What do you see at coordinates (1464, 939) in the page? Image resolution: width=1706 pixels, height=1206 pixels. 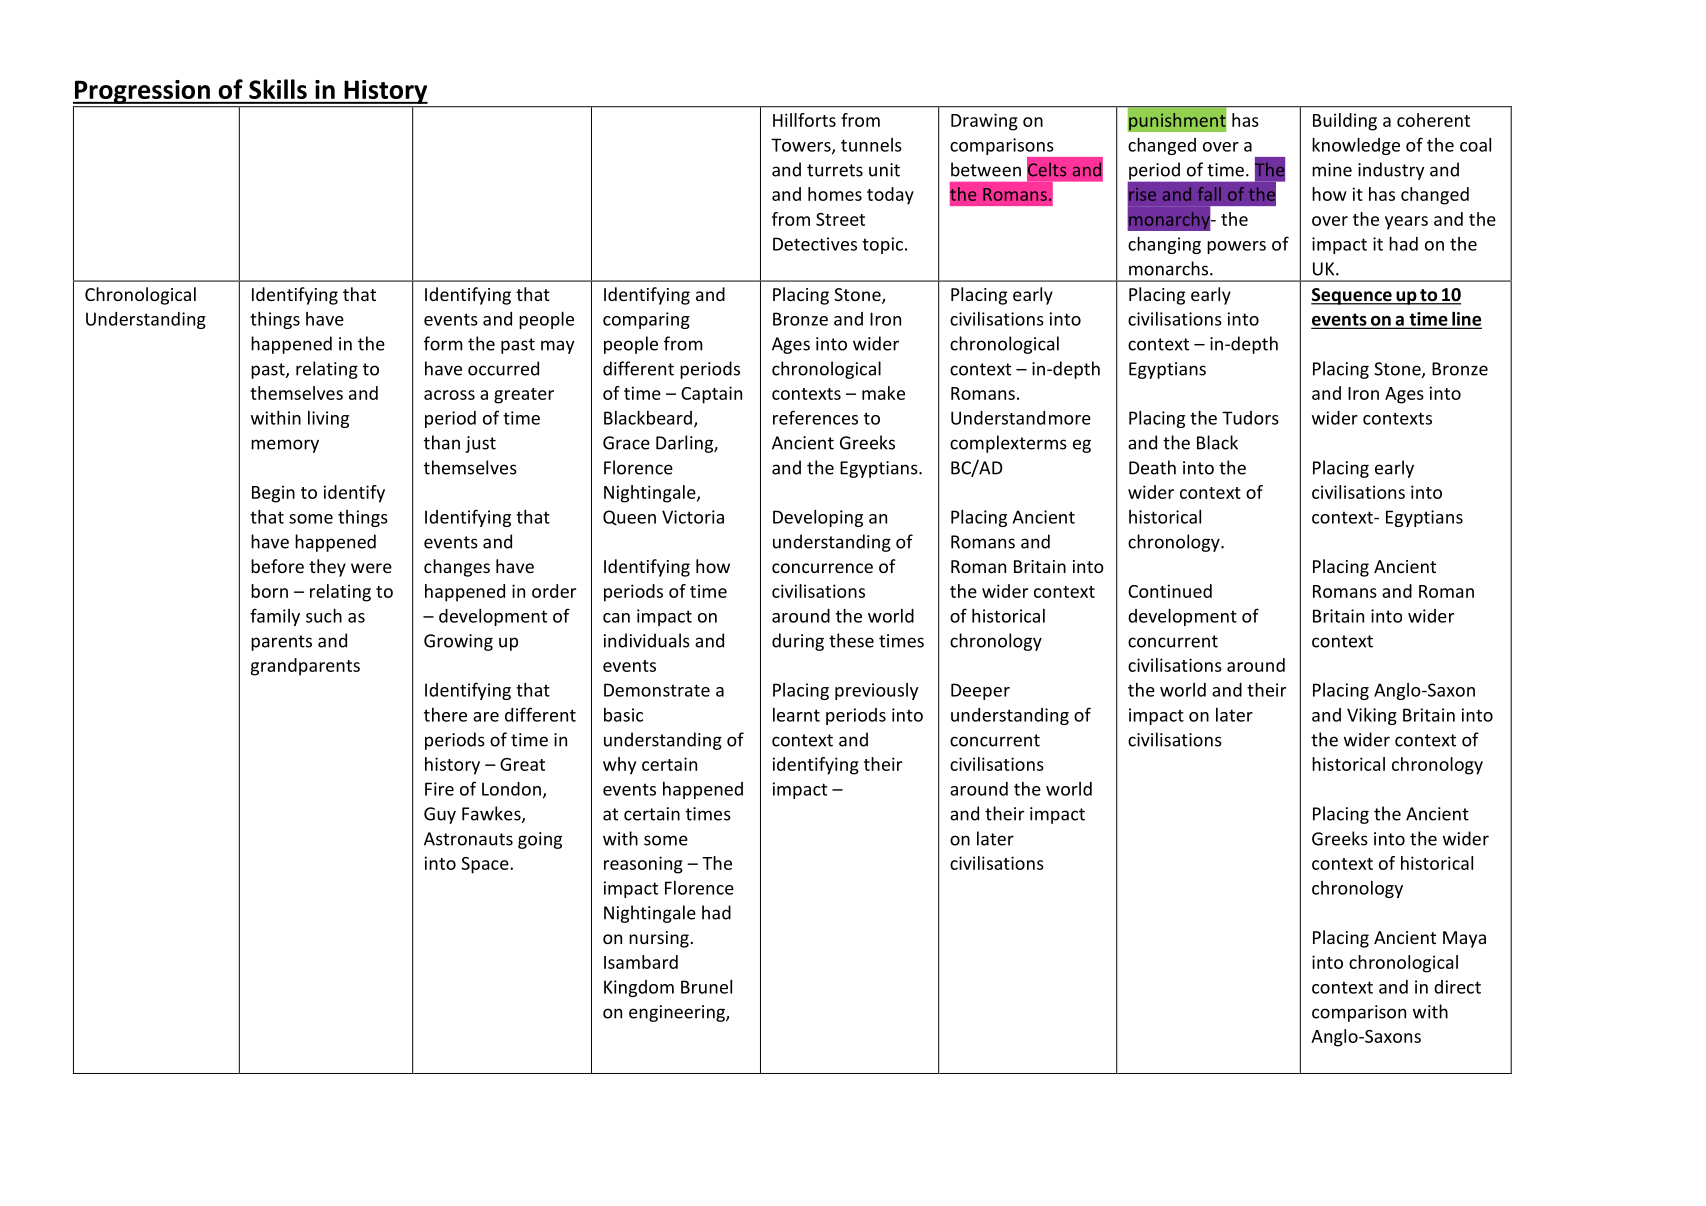 I see `Maya` at bounding box center [1464, 939].
